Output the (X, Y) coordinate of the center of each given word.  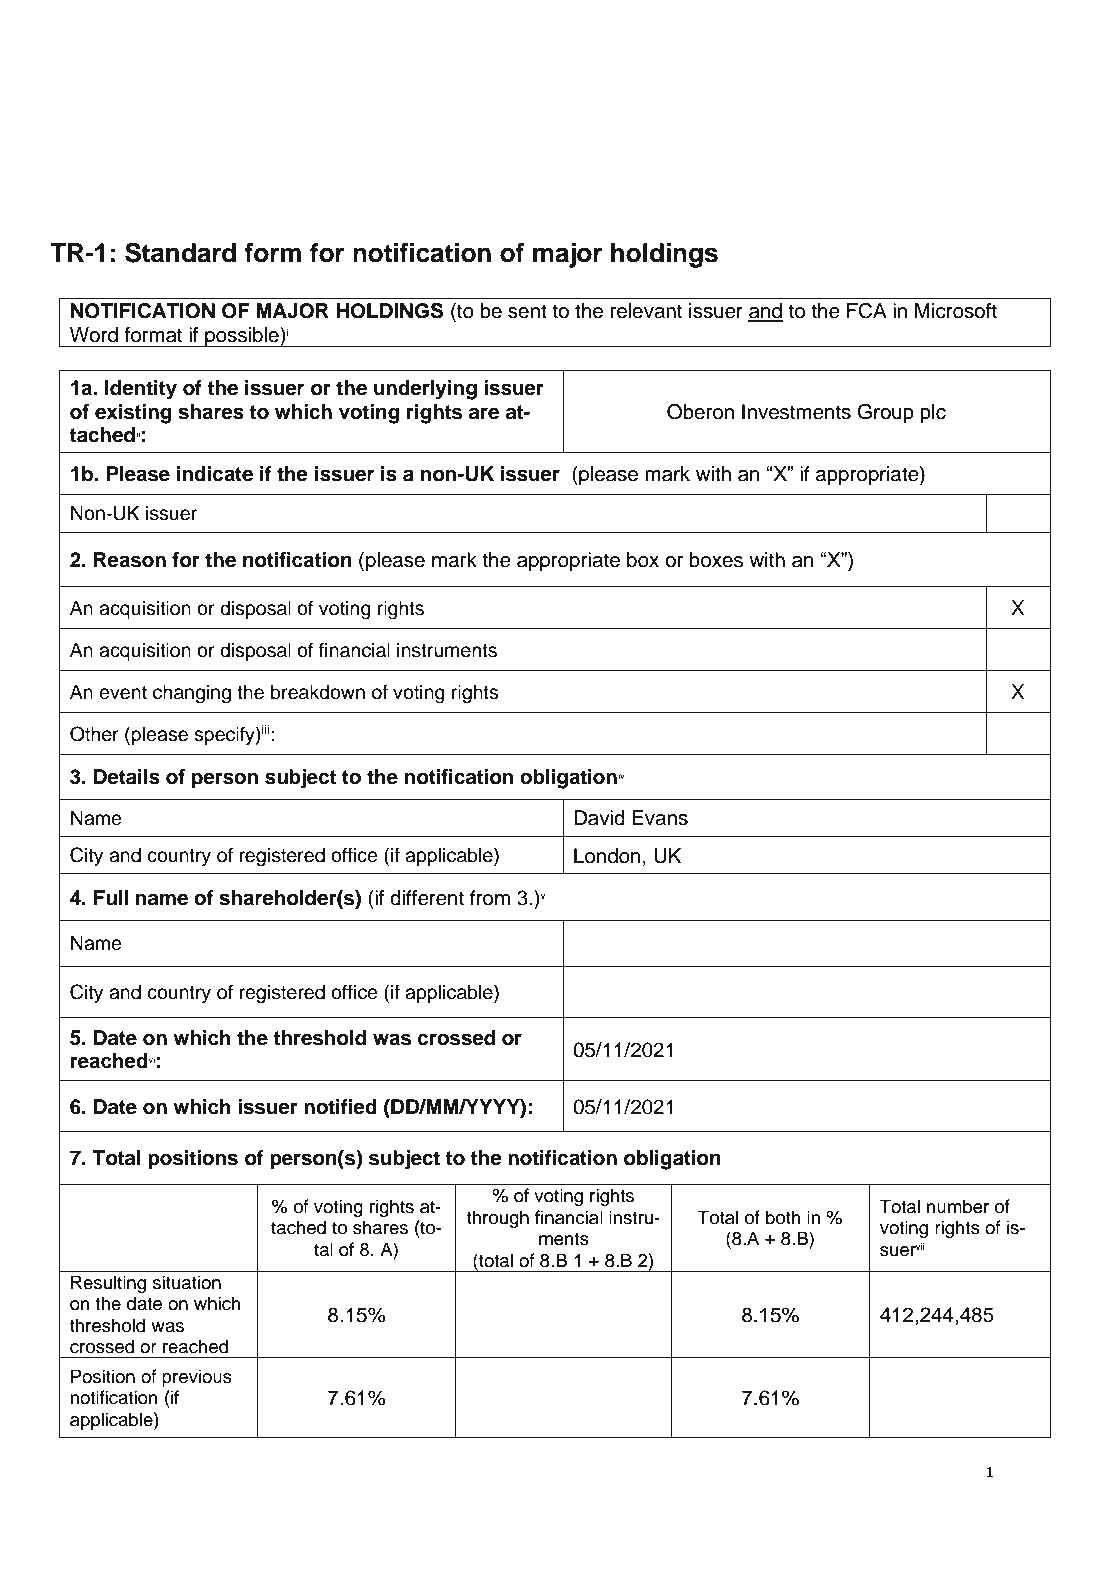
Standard (180, 252)
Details (127, 777)
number (958, 1206)
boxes (716, 560)
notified (340, 1107)
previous (197, 1378)
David (599, 818)
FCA (867, 311)
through (498, 1219)
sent (527, 311)
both (783, 1217)
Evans (660, 818)
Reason (130, 560)
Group (886, 414)
